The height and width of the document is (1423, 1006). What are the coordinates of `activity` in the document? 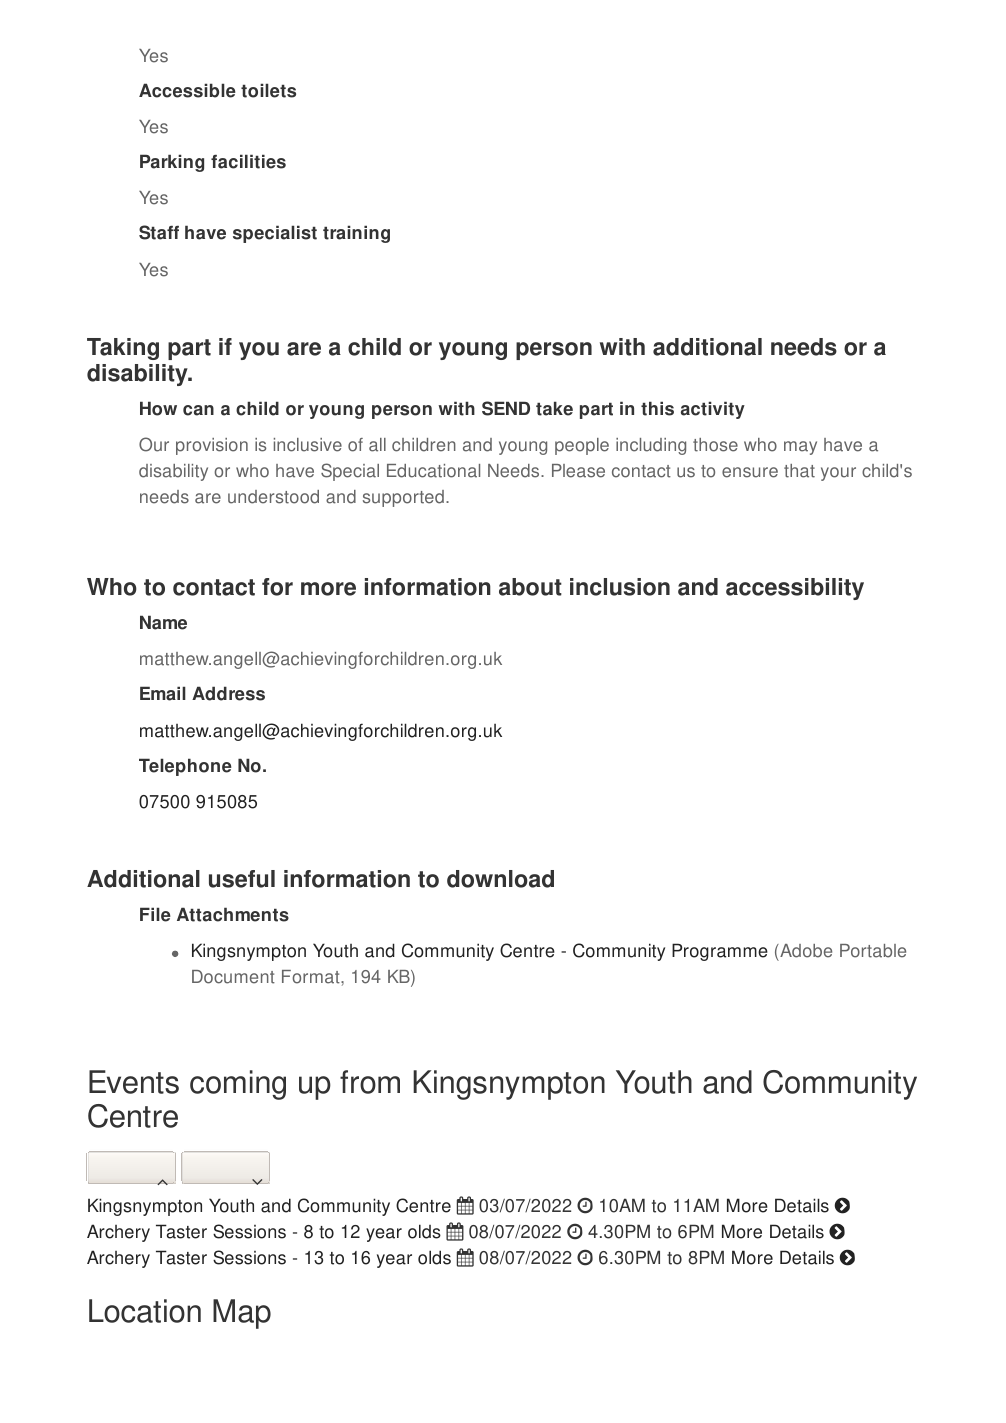 It's located at (713, 410).
